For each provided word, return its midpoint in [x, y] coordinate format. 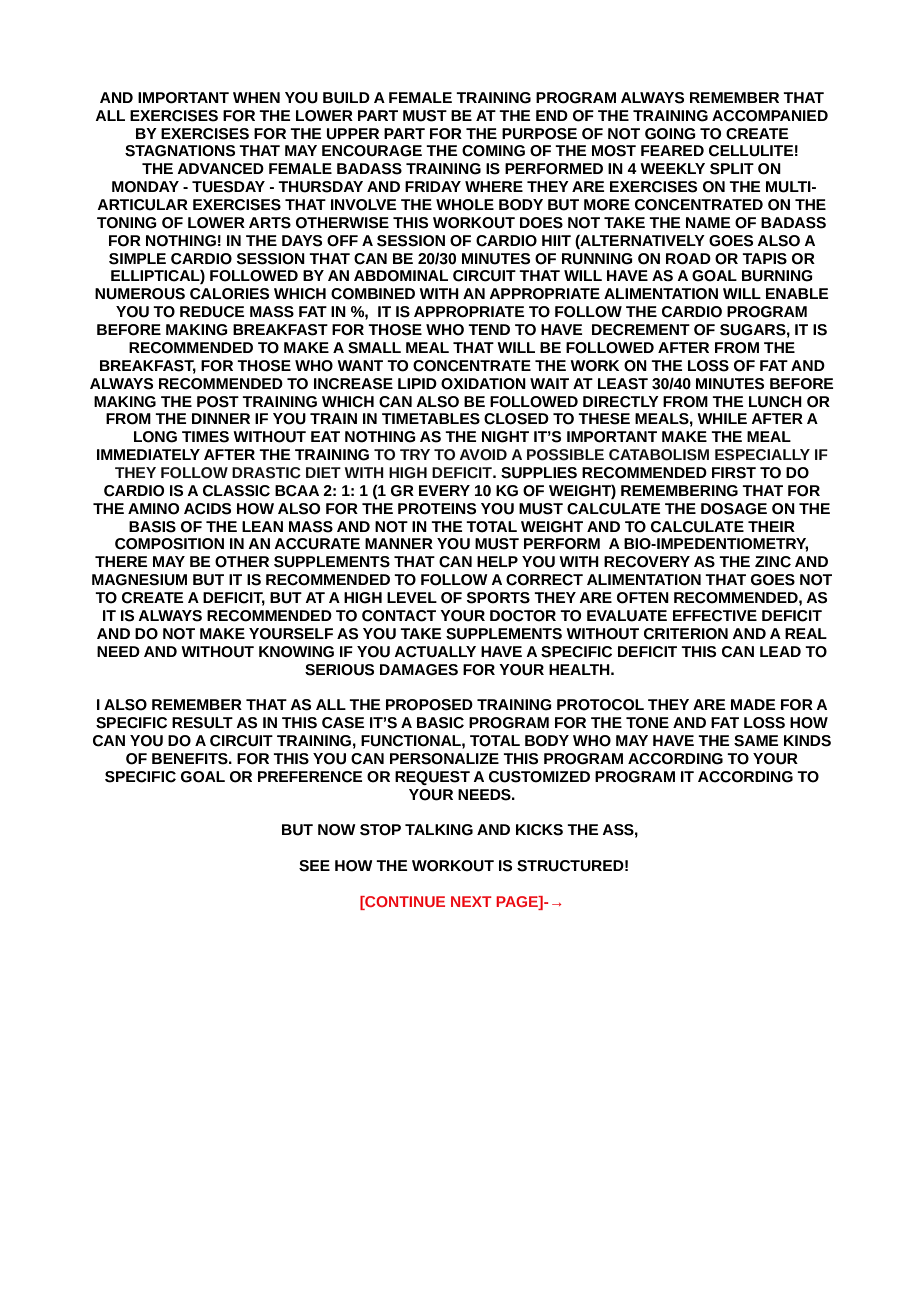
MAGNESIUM [139, 580]
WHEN [256, 97]
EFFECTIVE [715, 616]
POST [218, 402]
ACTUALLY [435, 652]
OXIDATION [483, 384]
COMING [493, 151]
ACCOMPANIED [770, 116]
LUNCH [775, 402]
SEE [314, 866]
